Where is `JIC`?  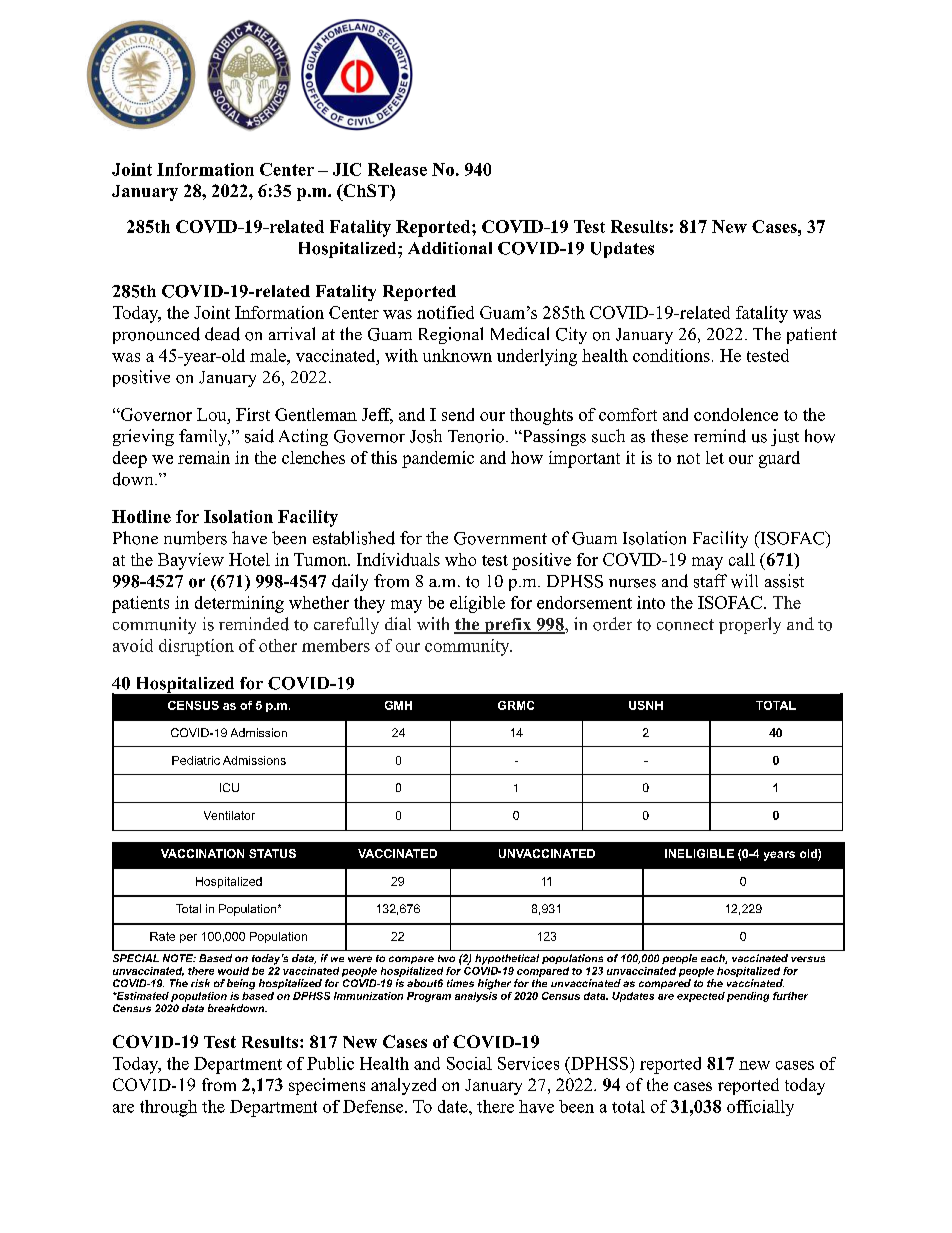
JIC is located at coordinates (347, 169).
